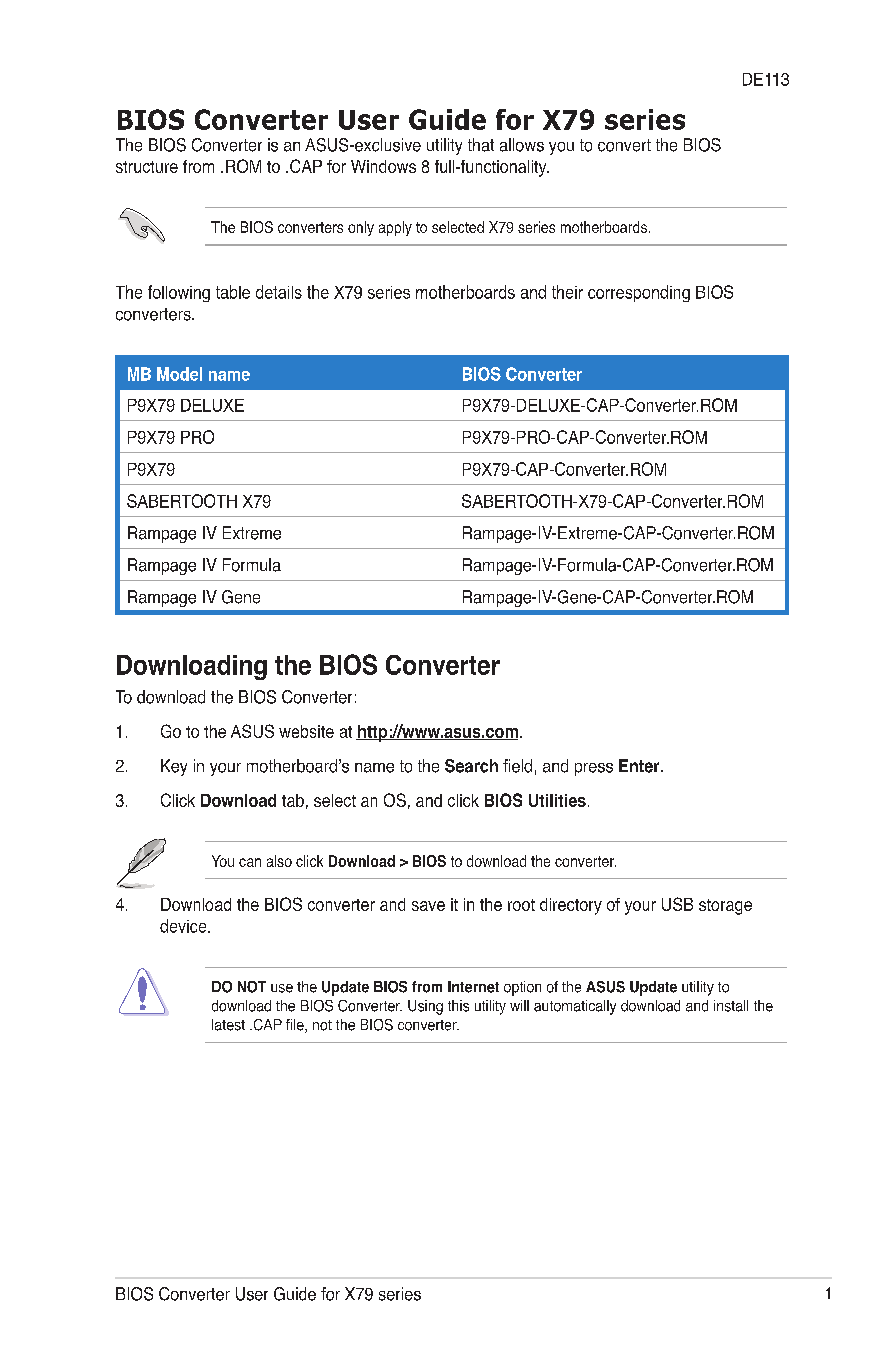 The image size is (896, 1351). I want to click on Enter, so click(640, 766).
